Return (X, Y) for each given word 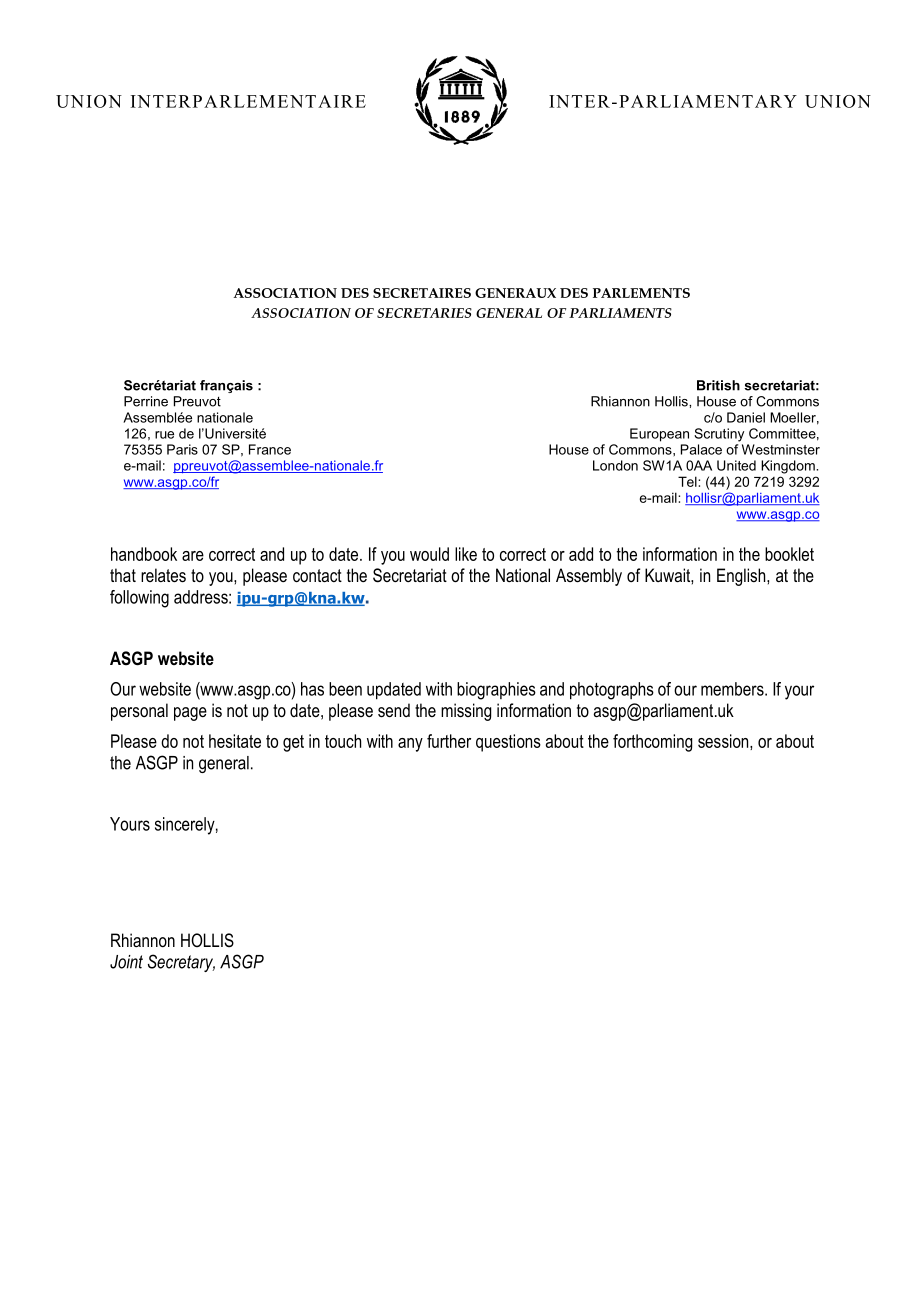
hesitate (235, 741)
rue (164, 435)
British (718, 385)
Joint (126, 962)
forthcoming (652, 743)
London (615, 465)
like (466, 554)
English (742, 577)
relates (163, 575)
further (449, 741)
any (410, 745)
